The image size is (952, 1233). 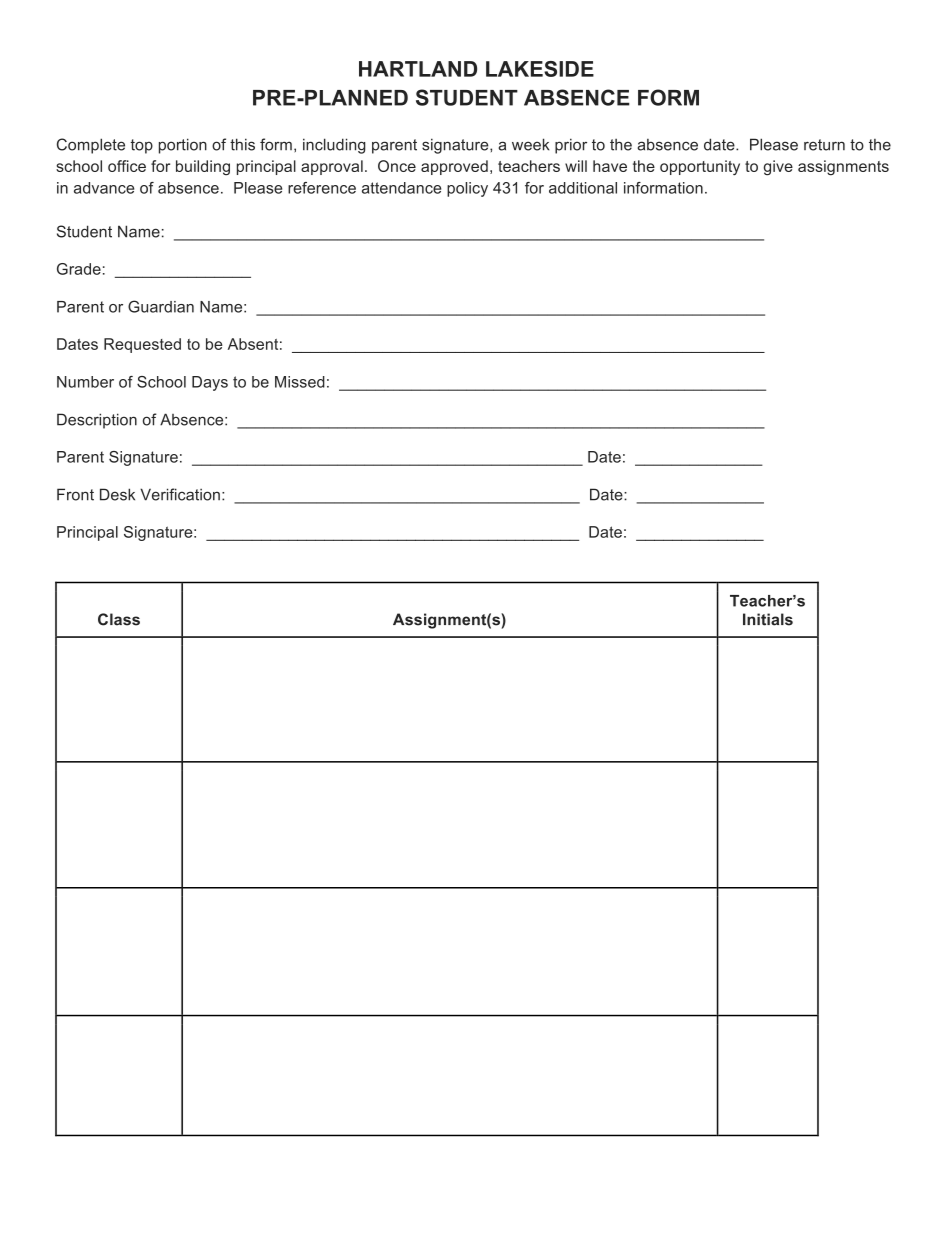 What do you see at coordinates (418, 69) in the page?
I see `HARTLAND` at bounding box center [418, 69].
